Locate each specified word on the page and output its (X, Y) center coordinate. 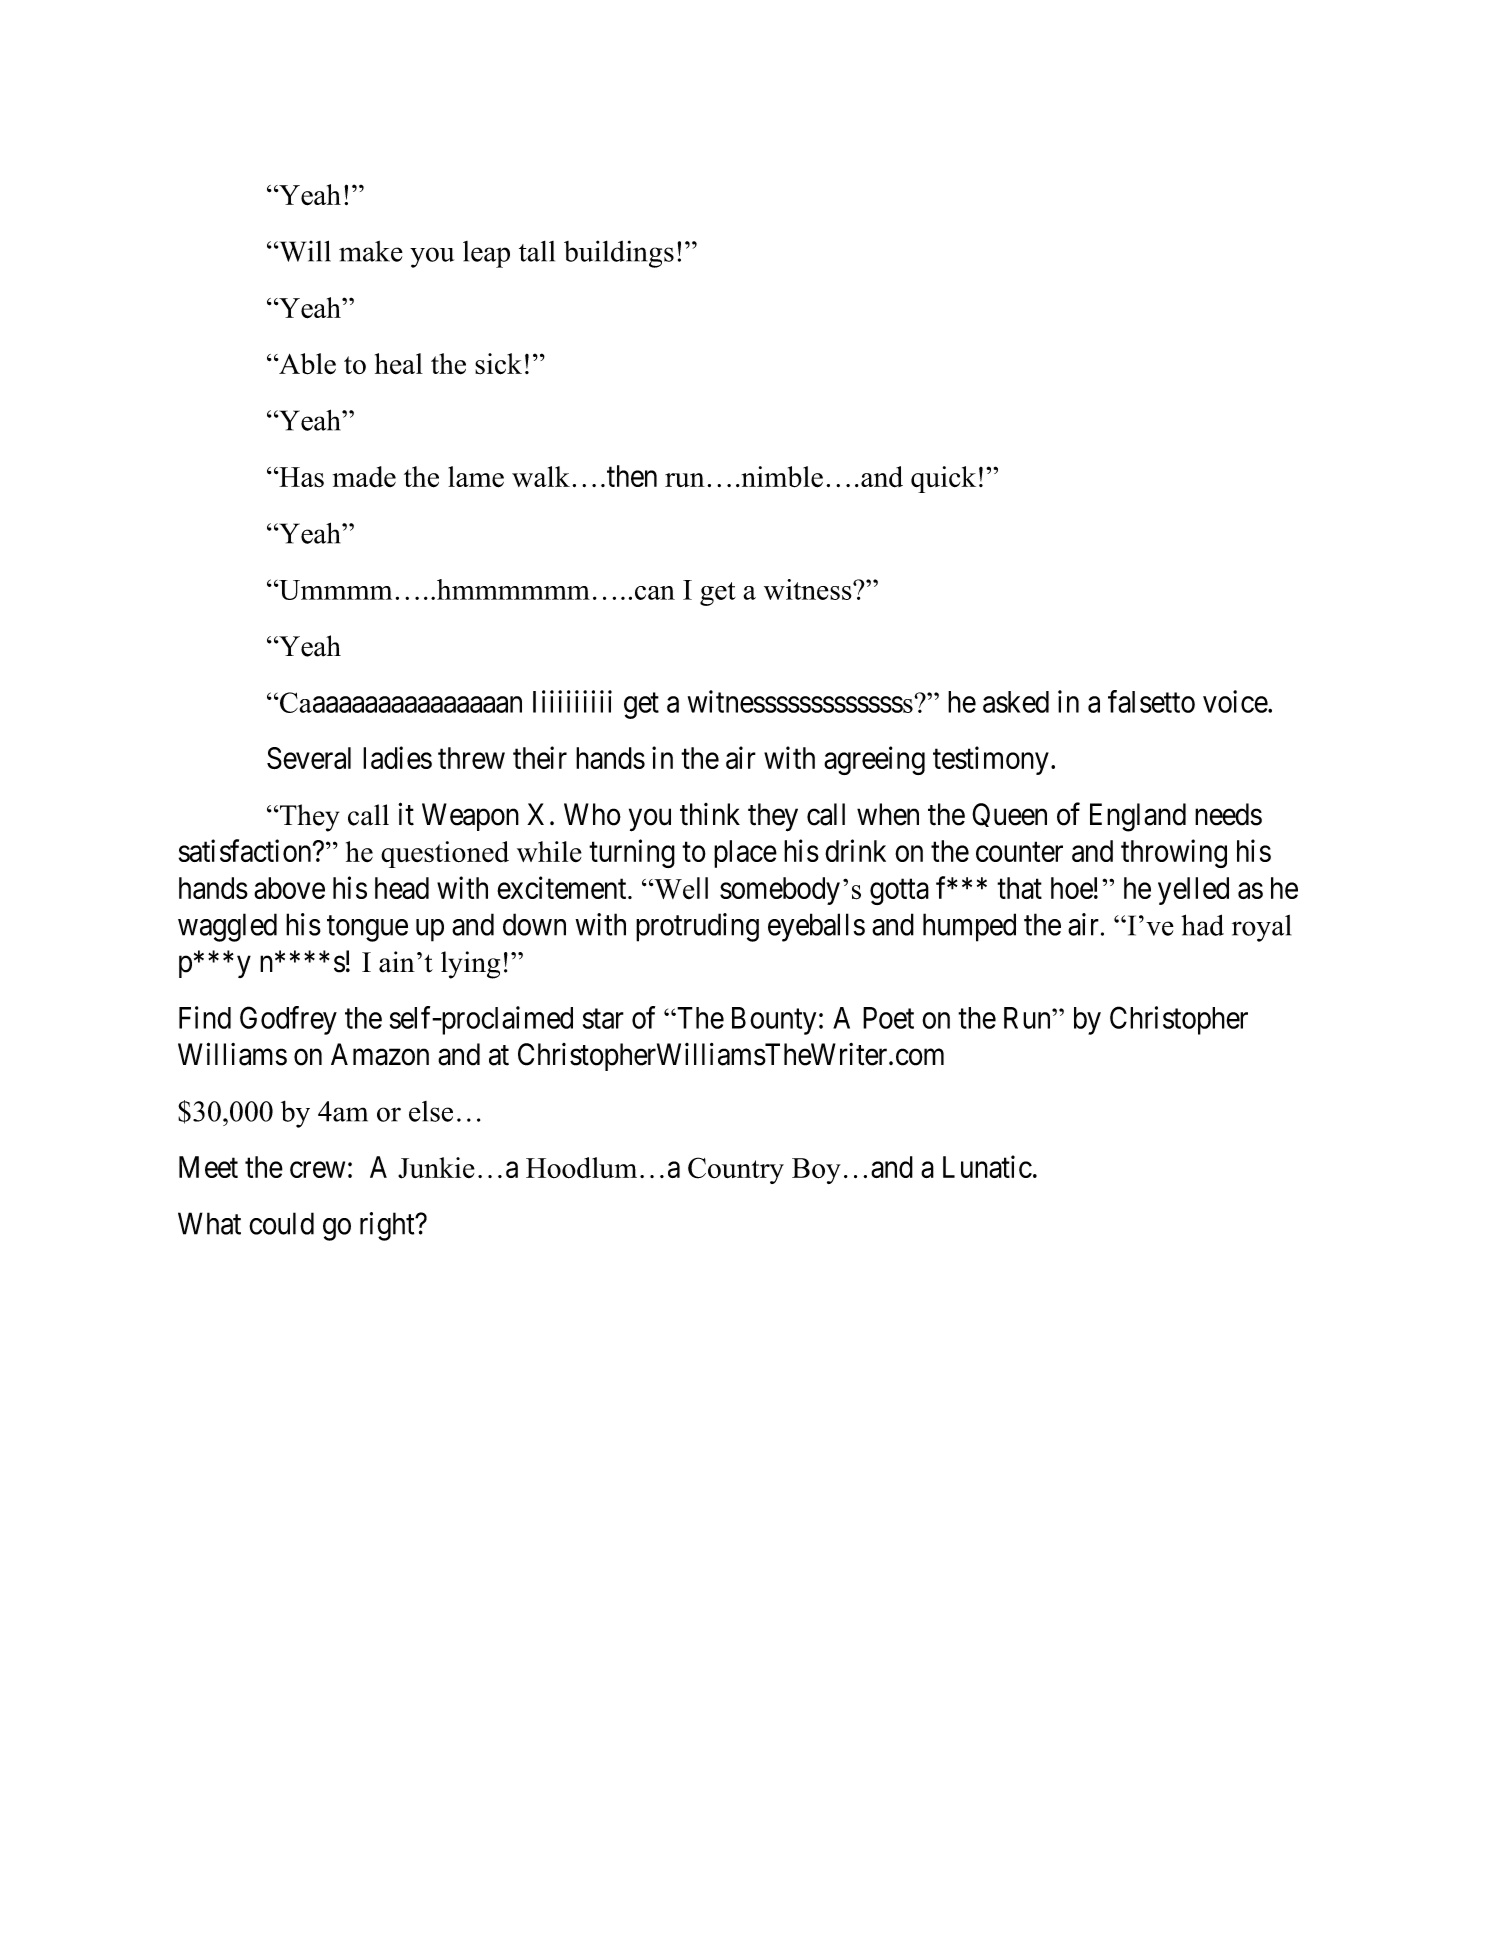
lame (476, 477)
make (371, 251)
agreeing (874, 760)
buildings (619, 254)
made (364, 476)
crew (317, 1170)
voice (1236, 701)
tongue (367, 929)
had (1202, 925)
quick (943, 479)
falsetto (1151, 701)
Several (309, 758)
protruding (697, 927)
